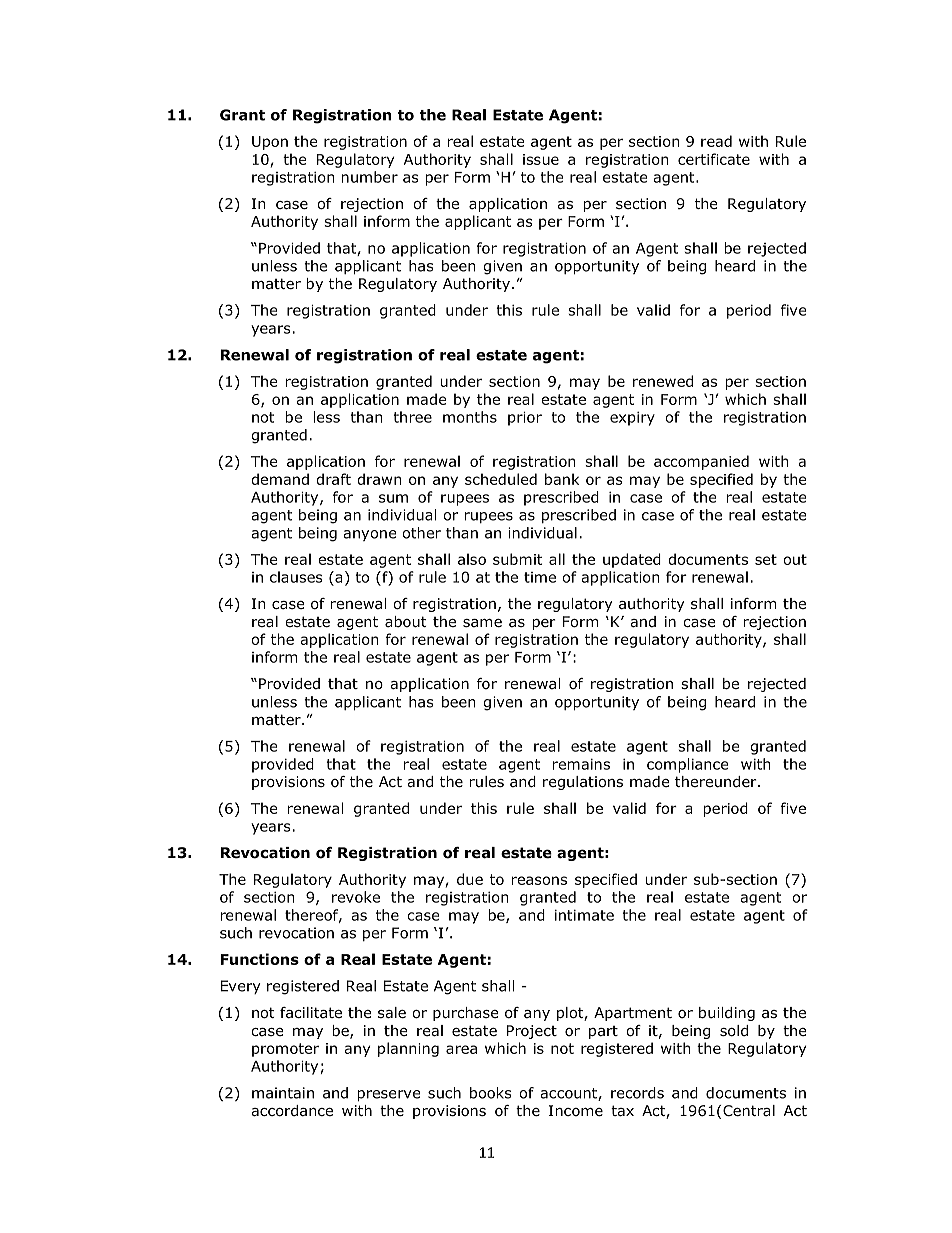  I want to click on issue, so click(541, 159).
